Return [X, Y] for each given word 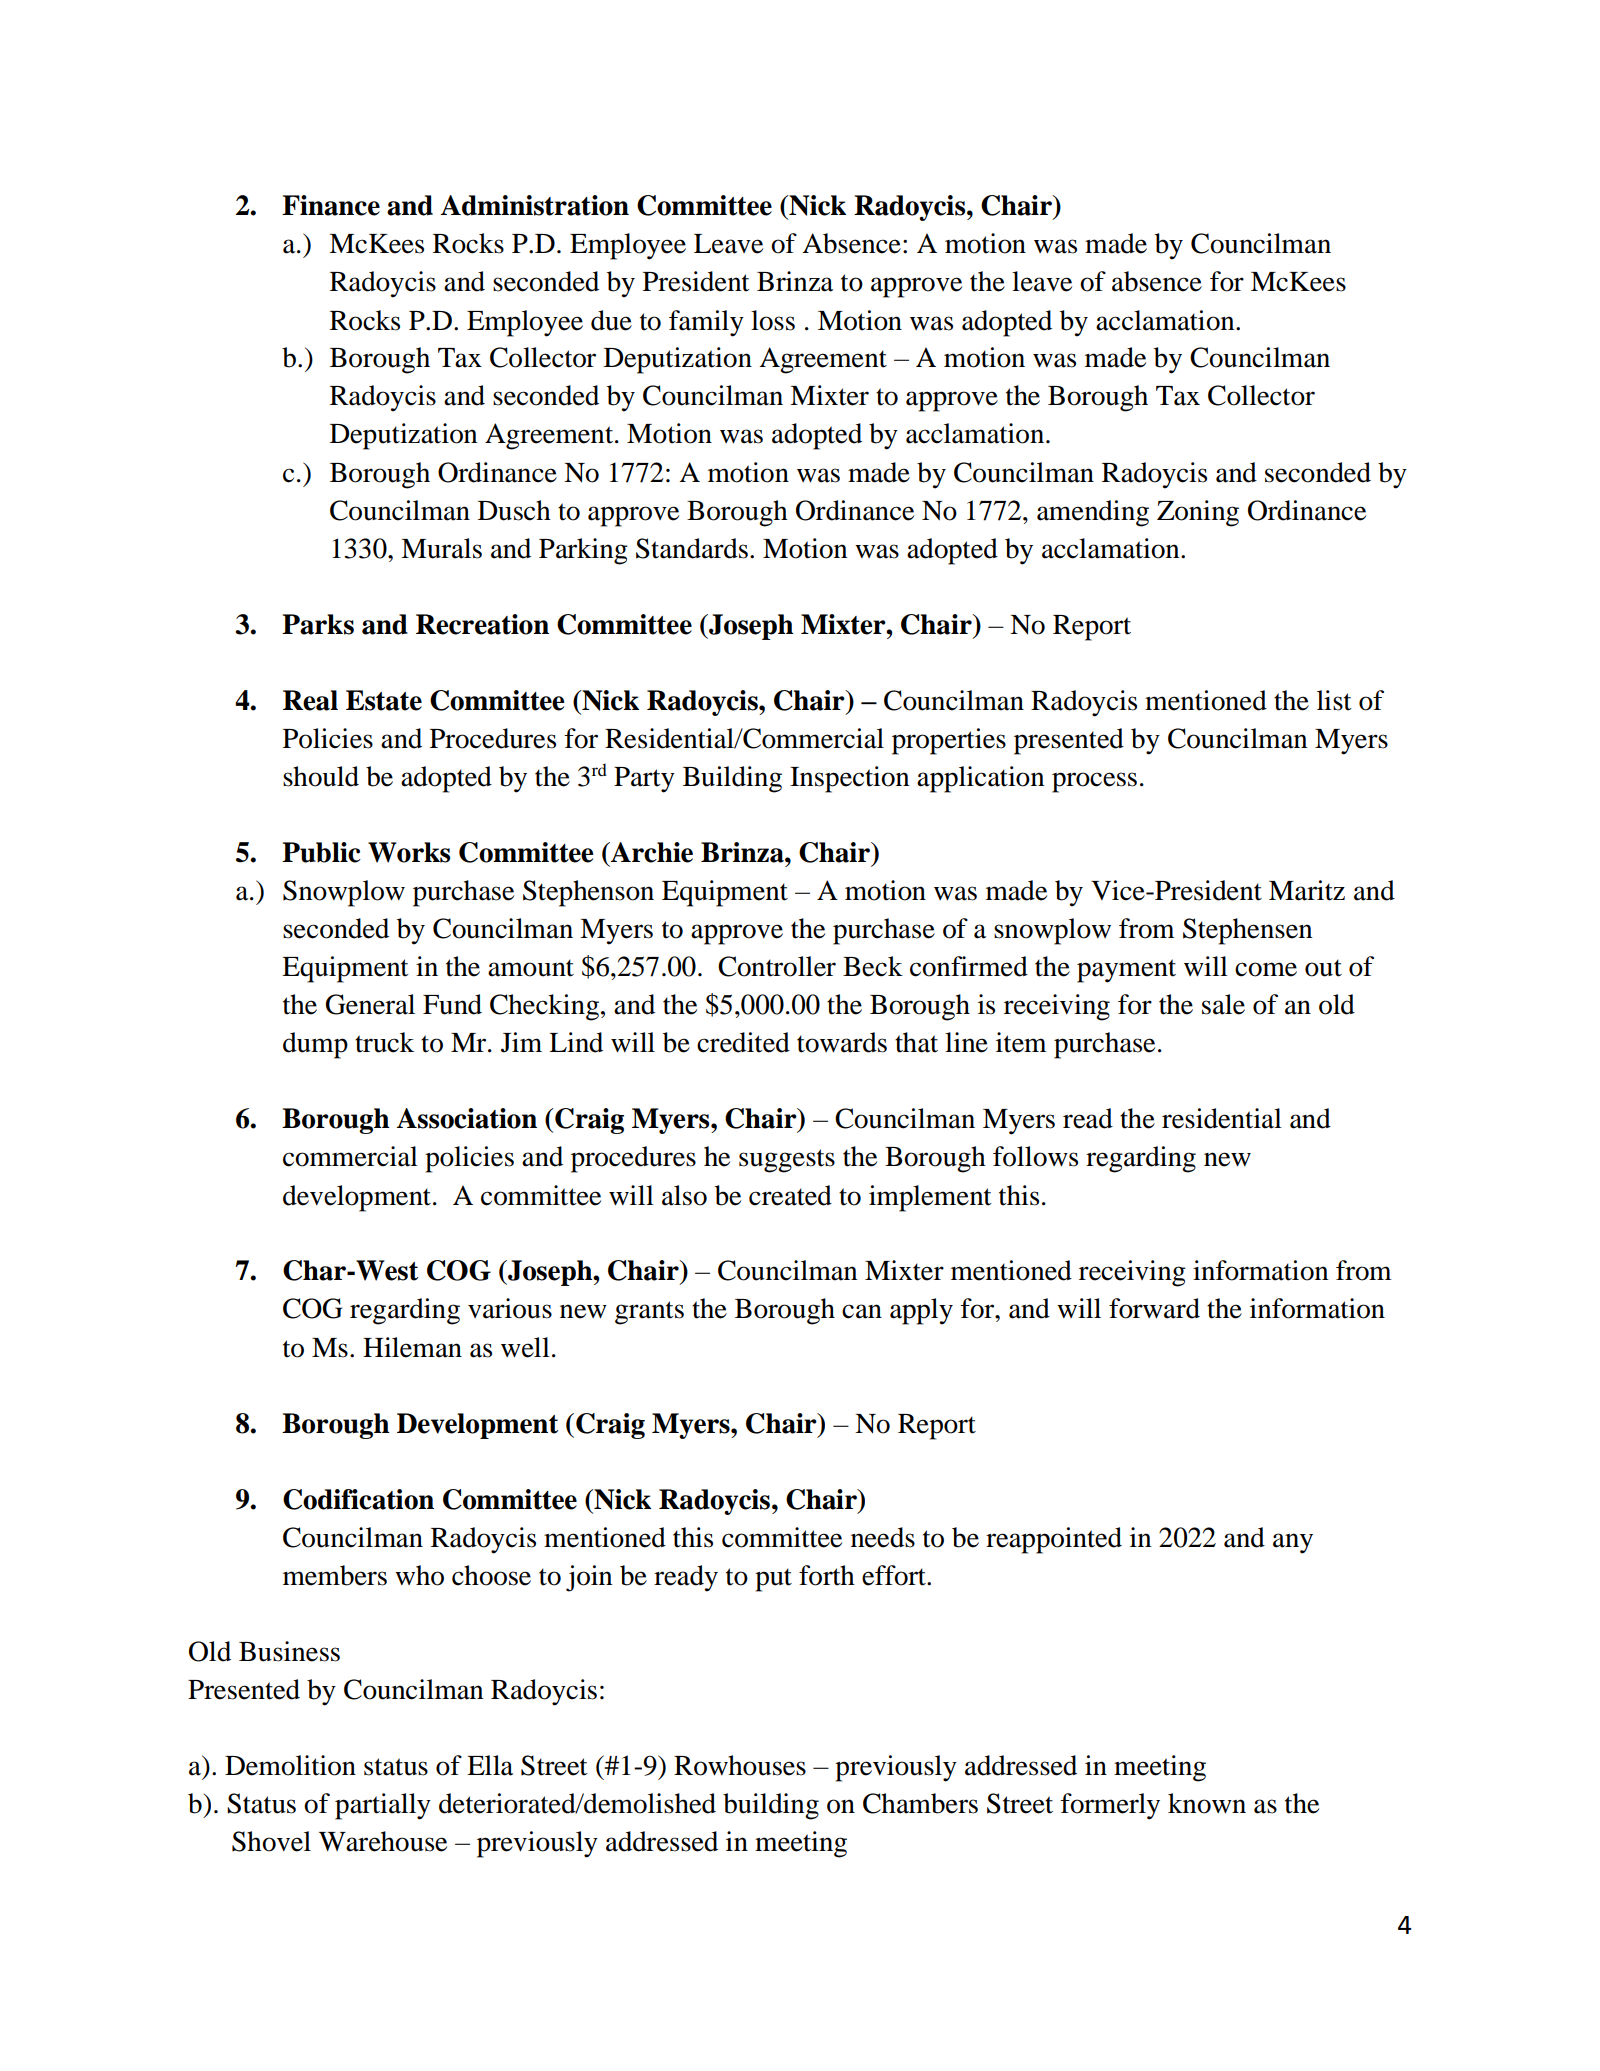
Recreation [482, 624]
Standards [692, 548]
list [1334, 700]
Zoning [1198, 513]
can [862, 1311]
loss [773, 320]
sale [1223, 1004]
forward [1154, 1308]
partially [383, 1806]
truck [384, 1042]
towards [842, 1042]
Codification [358, 1499]
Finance [331, 205]
